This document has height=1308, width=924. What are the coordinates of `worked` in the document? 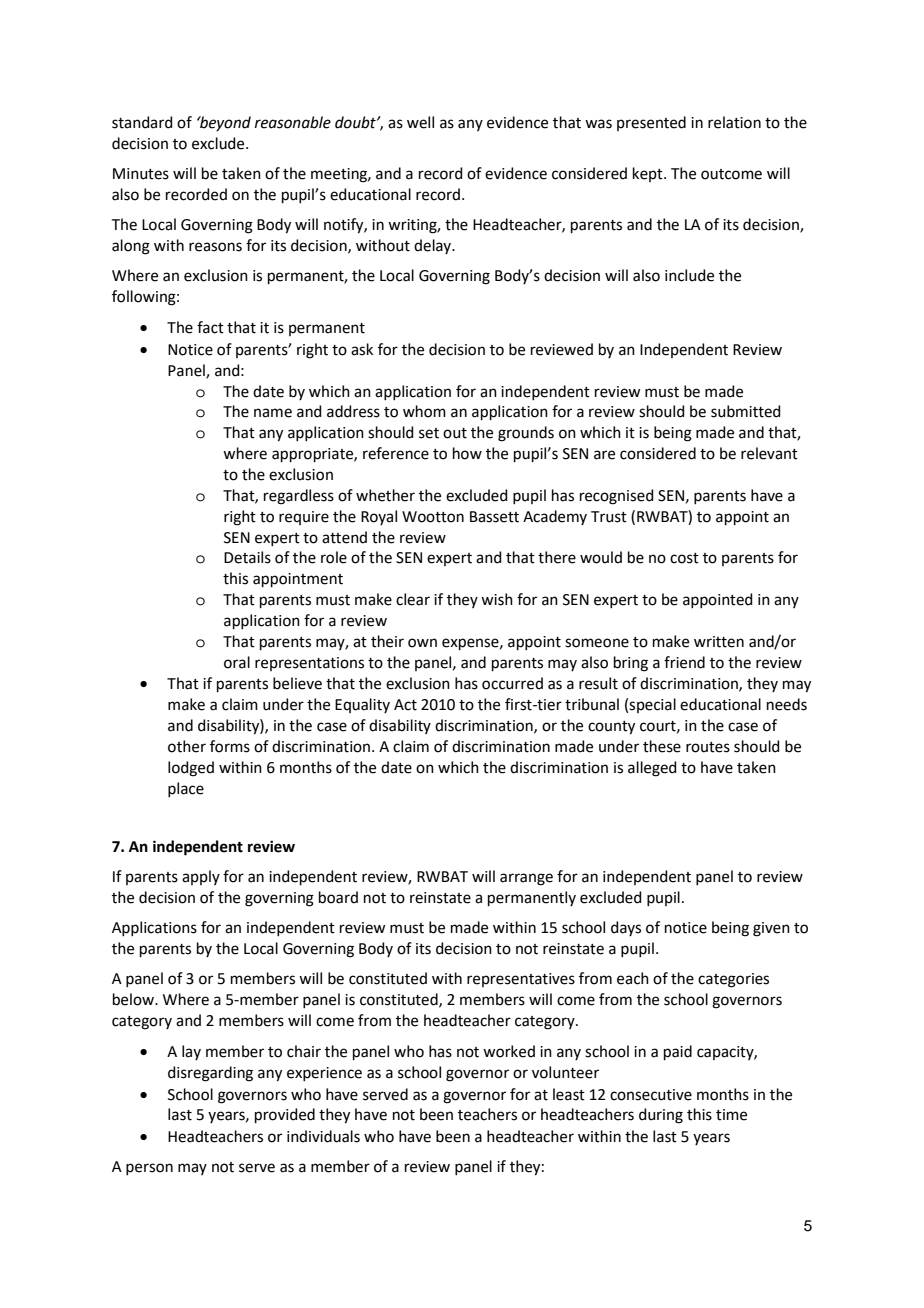 It's located at (509, 1051).
